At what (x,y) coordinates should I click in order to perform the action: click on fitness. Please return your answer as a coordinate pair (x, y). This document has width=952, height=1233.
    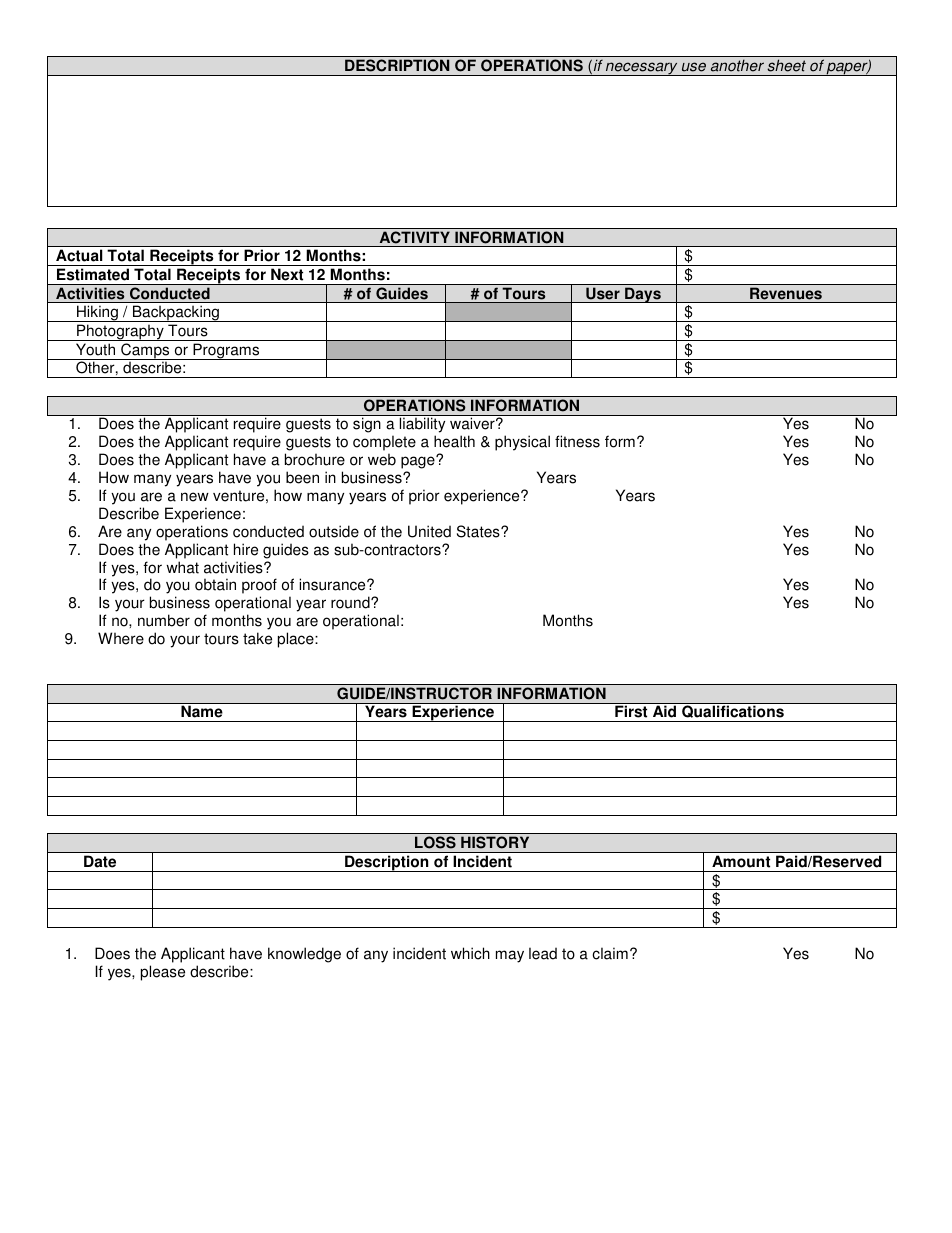
    Looking at the image, I should click on (577, 441).
